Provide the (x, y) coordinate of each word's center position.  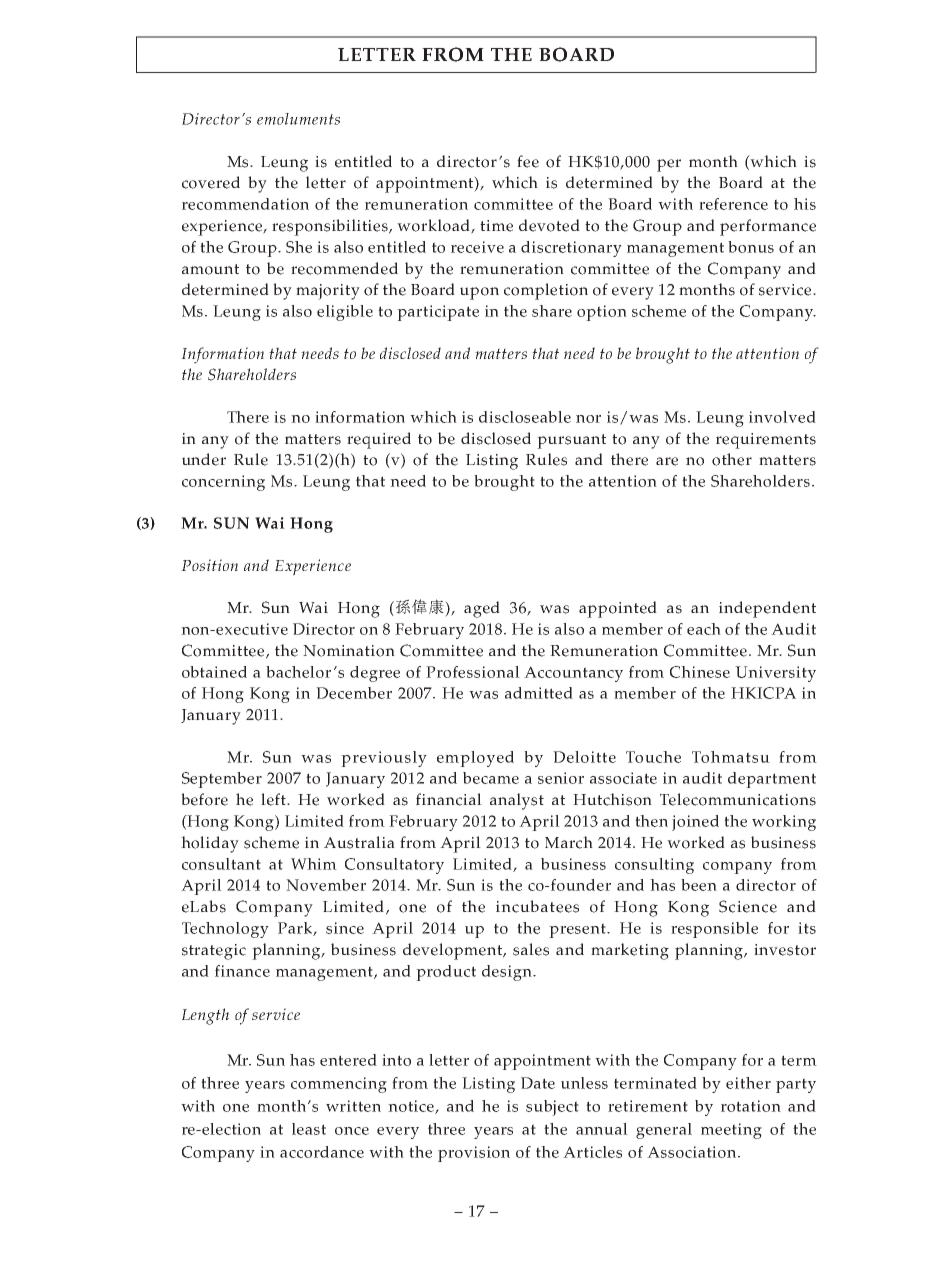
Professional (473, 672)
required (379, 440)
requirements (766, 441)
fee (528, 161)
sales (531, 949)
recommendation (245, 204)
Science (748, 906)
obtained (214, 672)
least (309, 1129)
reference (733, 204)
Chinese (700, 672)
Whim (314, 864)
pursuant (571, 441)
